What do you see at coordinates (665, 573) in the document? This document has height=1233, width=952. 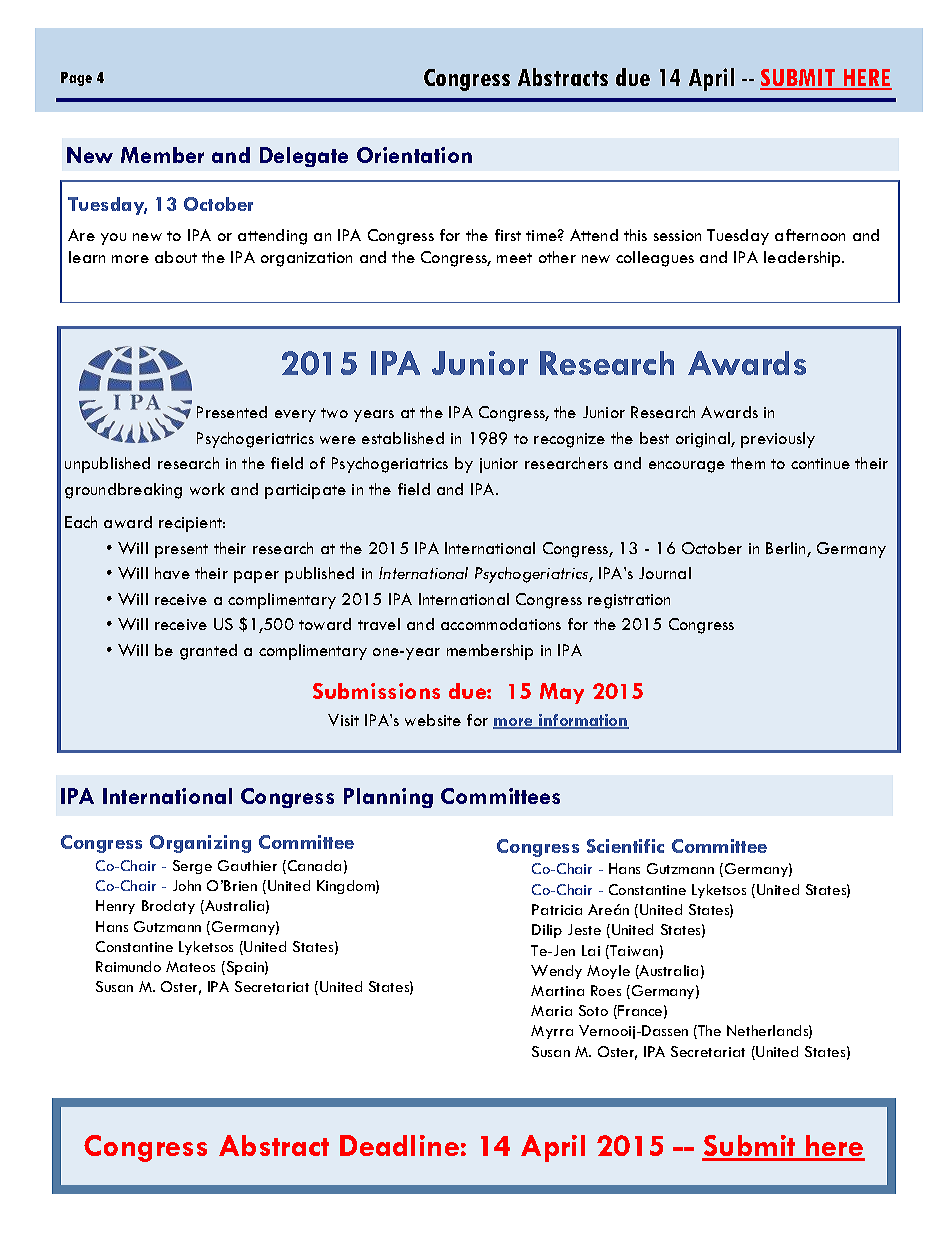 I see `Journal` at bounding box center [665, 573].
